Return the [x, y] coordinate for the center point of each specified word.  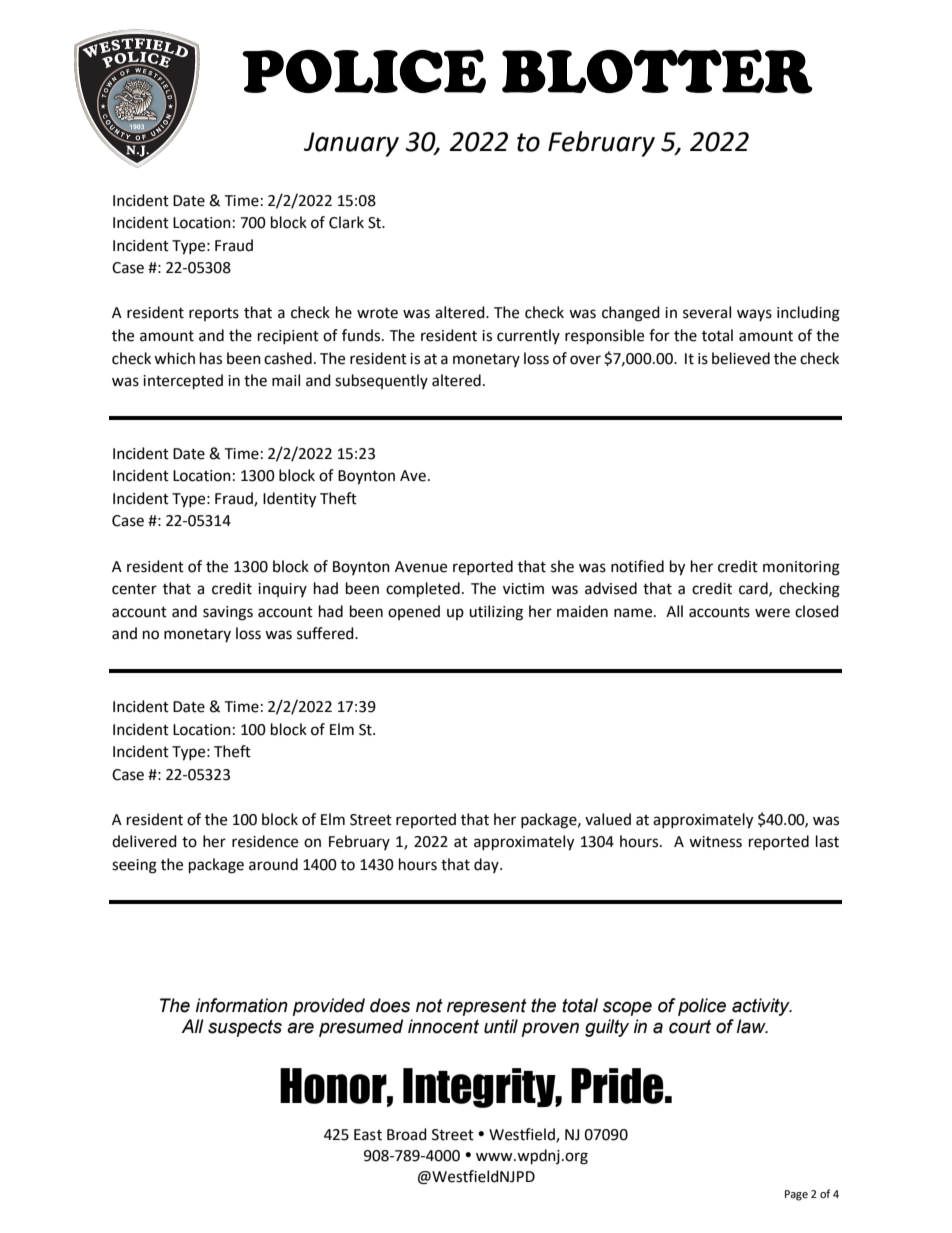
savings [228, 613]
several [707, 312]
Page [796, 1195]
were [772, 613]
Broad [407, 1134]
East [368, 1135]
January [351, 144]
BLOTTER [657, 71]
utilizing [496, 613]
